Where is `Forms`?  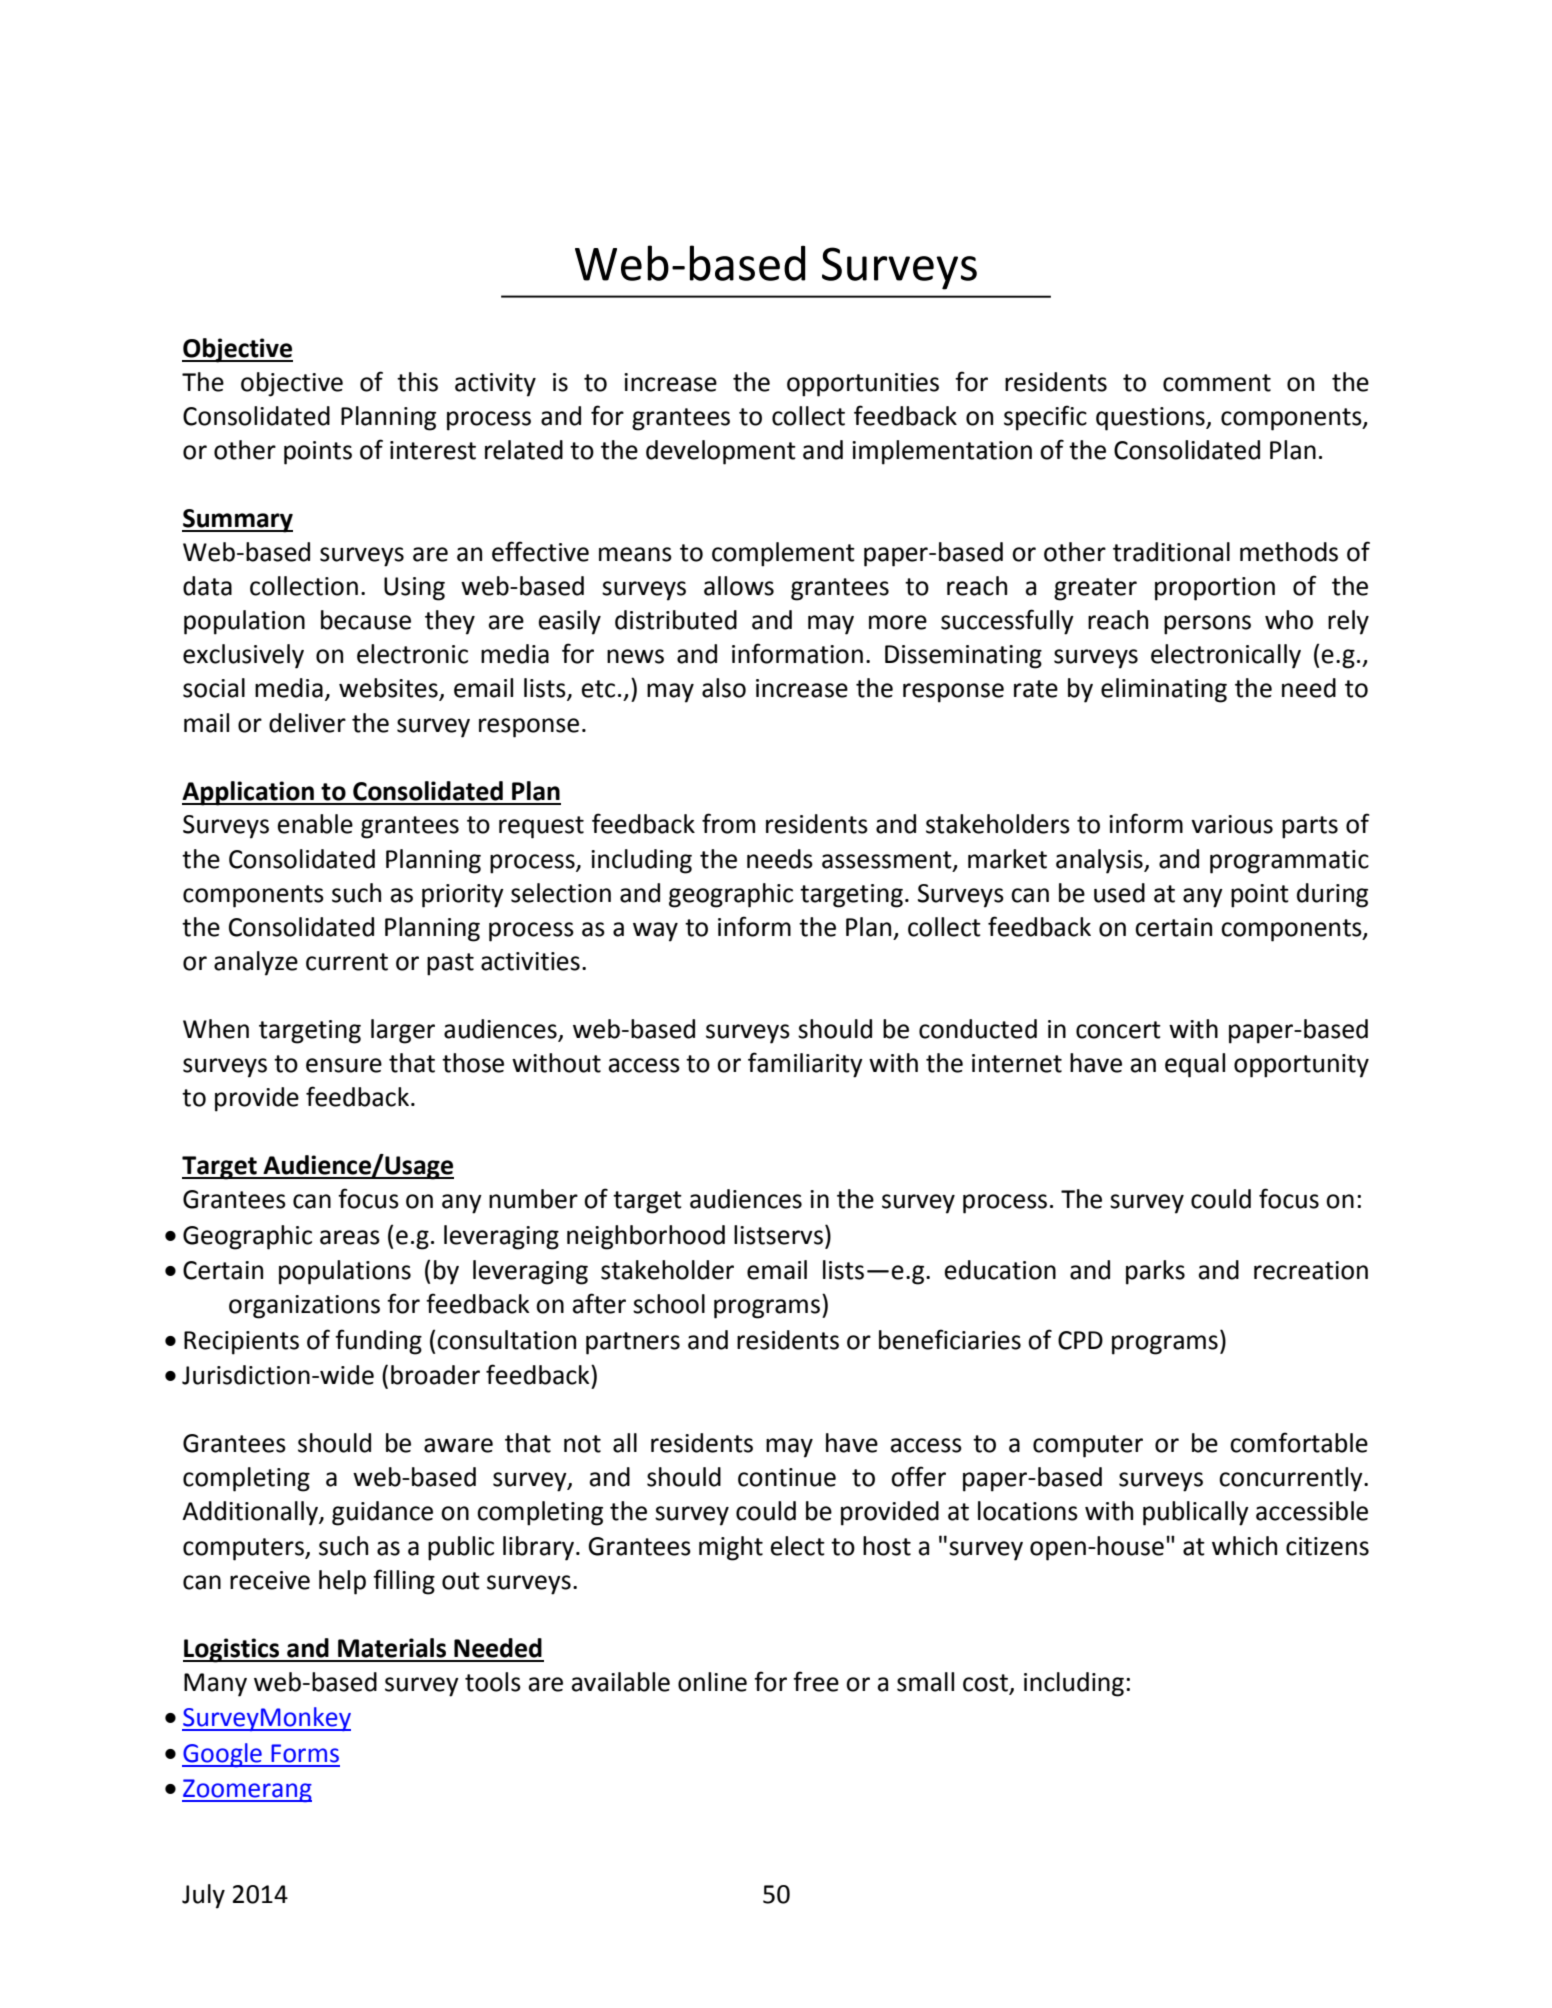
Forms is located at coordinates (305, 1753).
